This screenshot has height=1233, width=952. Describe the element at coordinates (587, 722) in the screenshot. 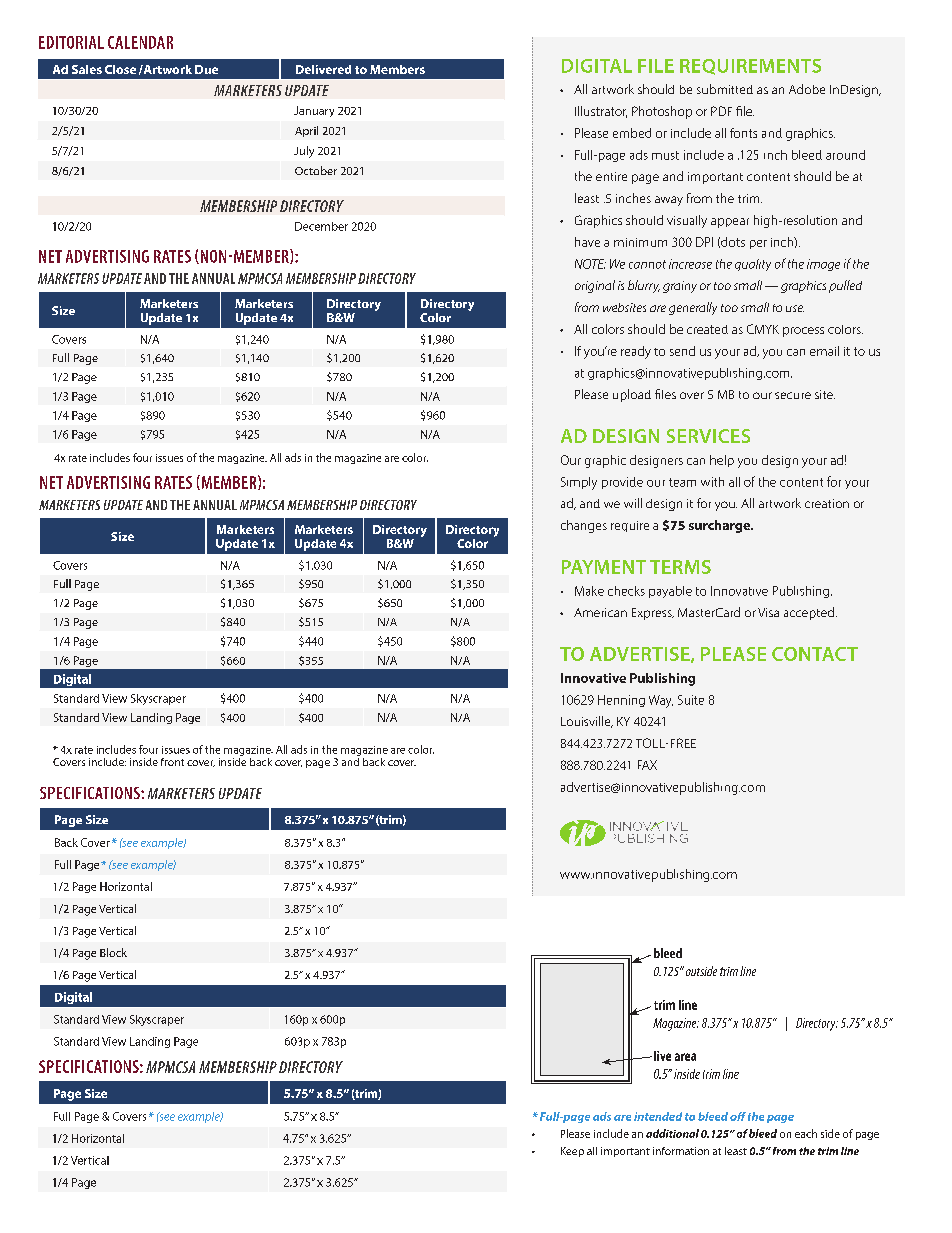

I see `Louisville` at that location.
